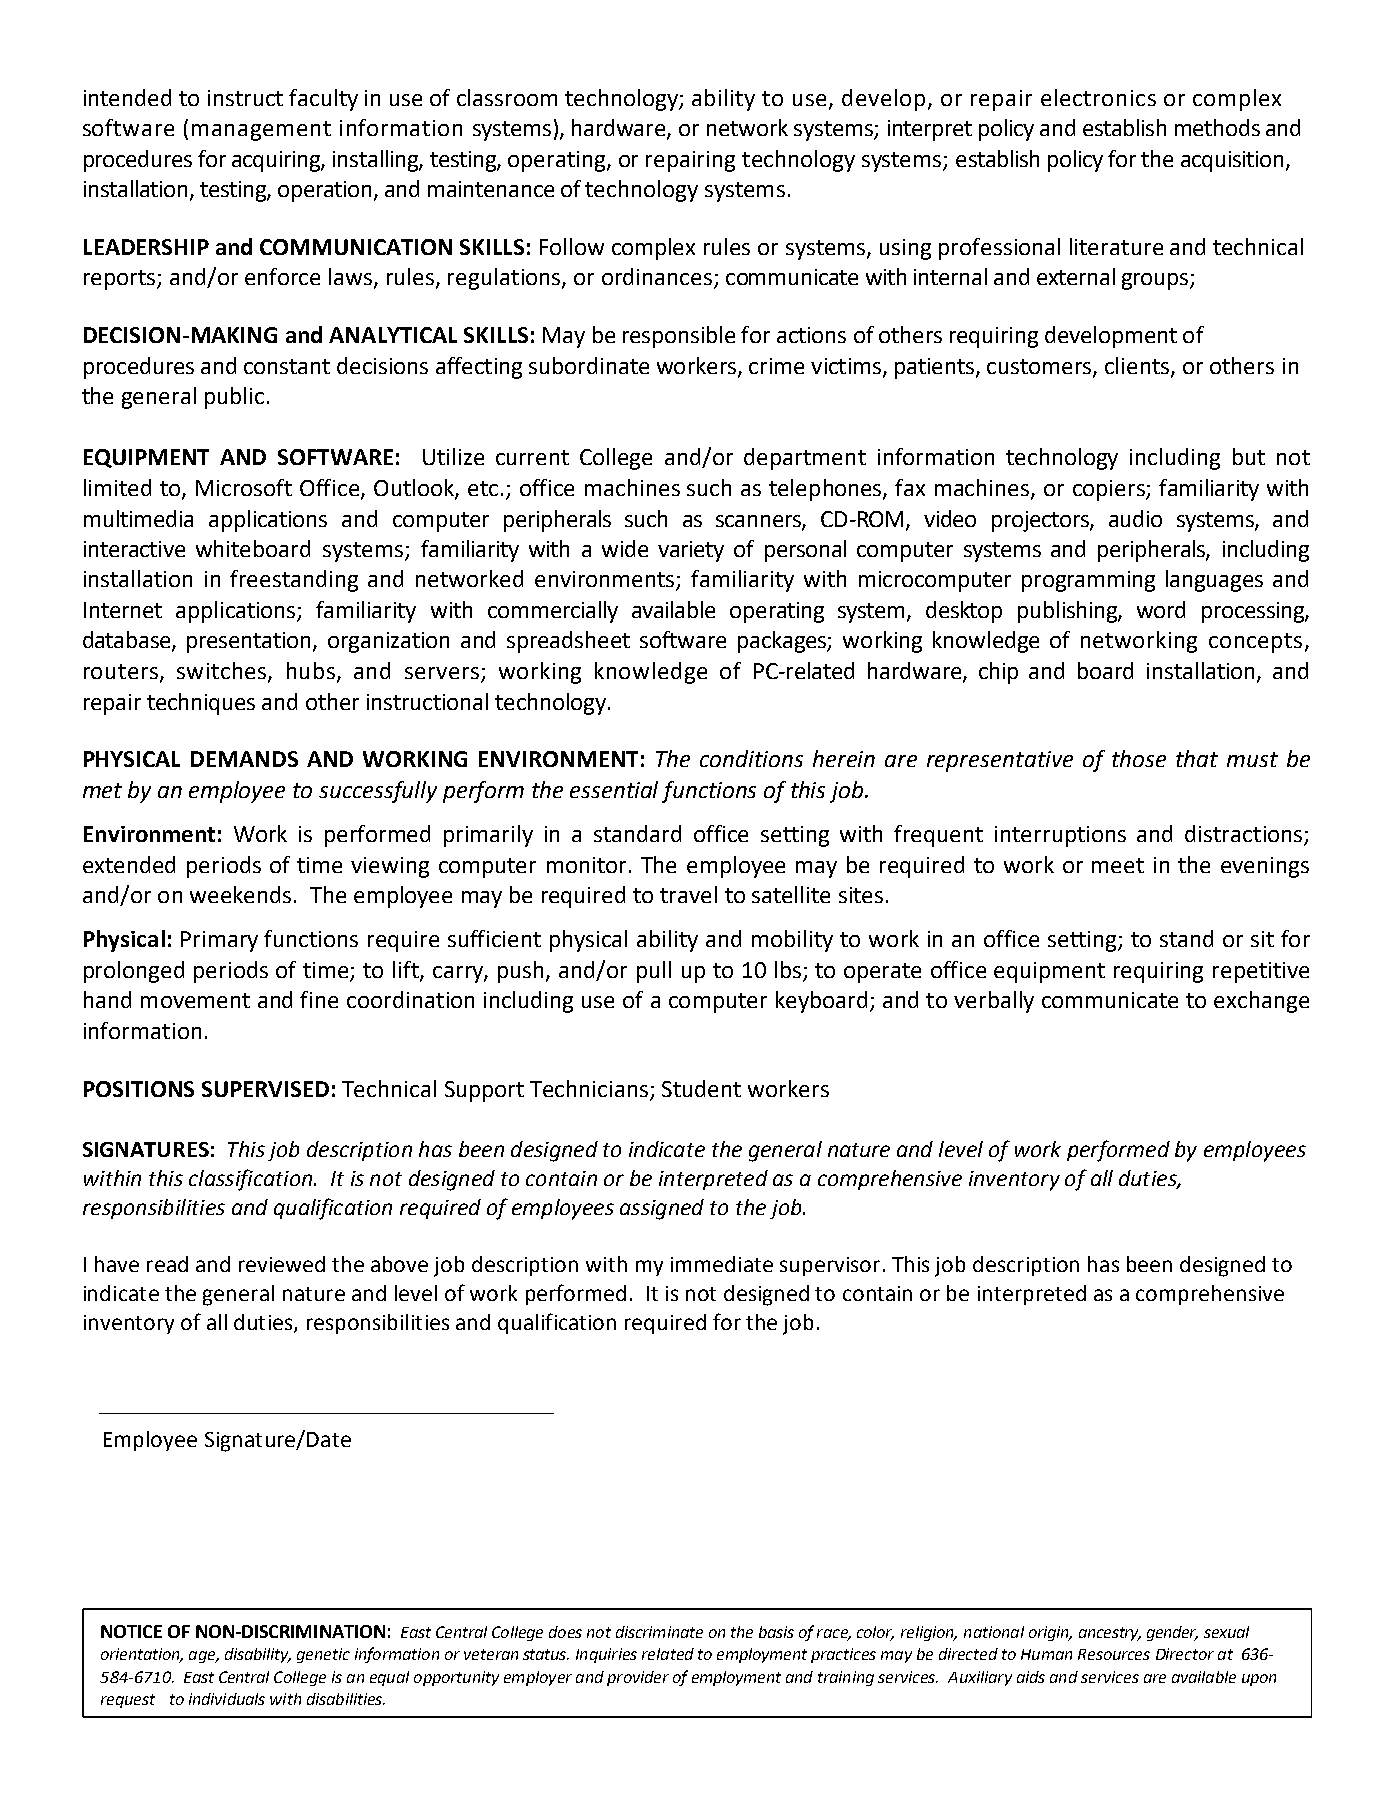 The image size is (1392, 1801). Describe the element at coordinates (227, 1699) in the document. I see `individuals` at that location.
